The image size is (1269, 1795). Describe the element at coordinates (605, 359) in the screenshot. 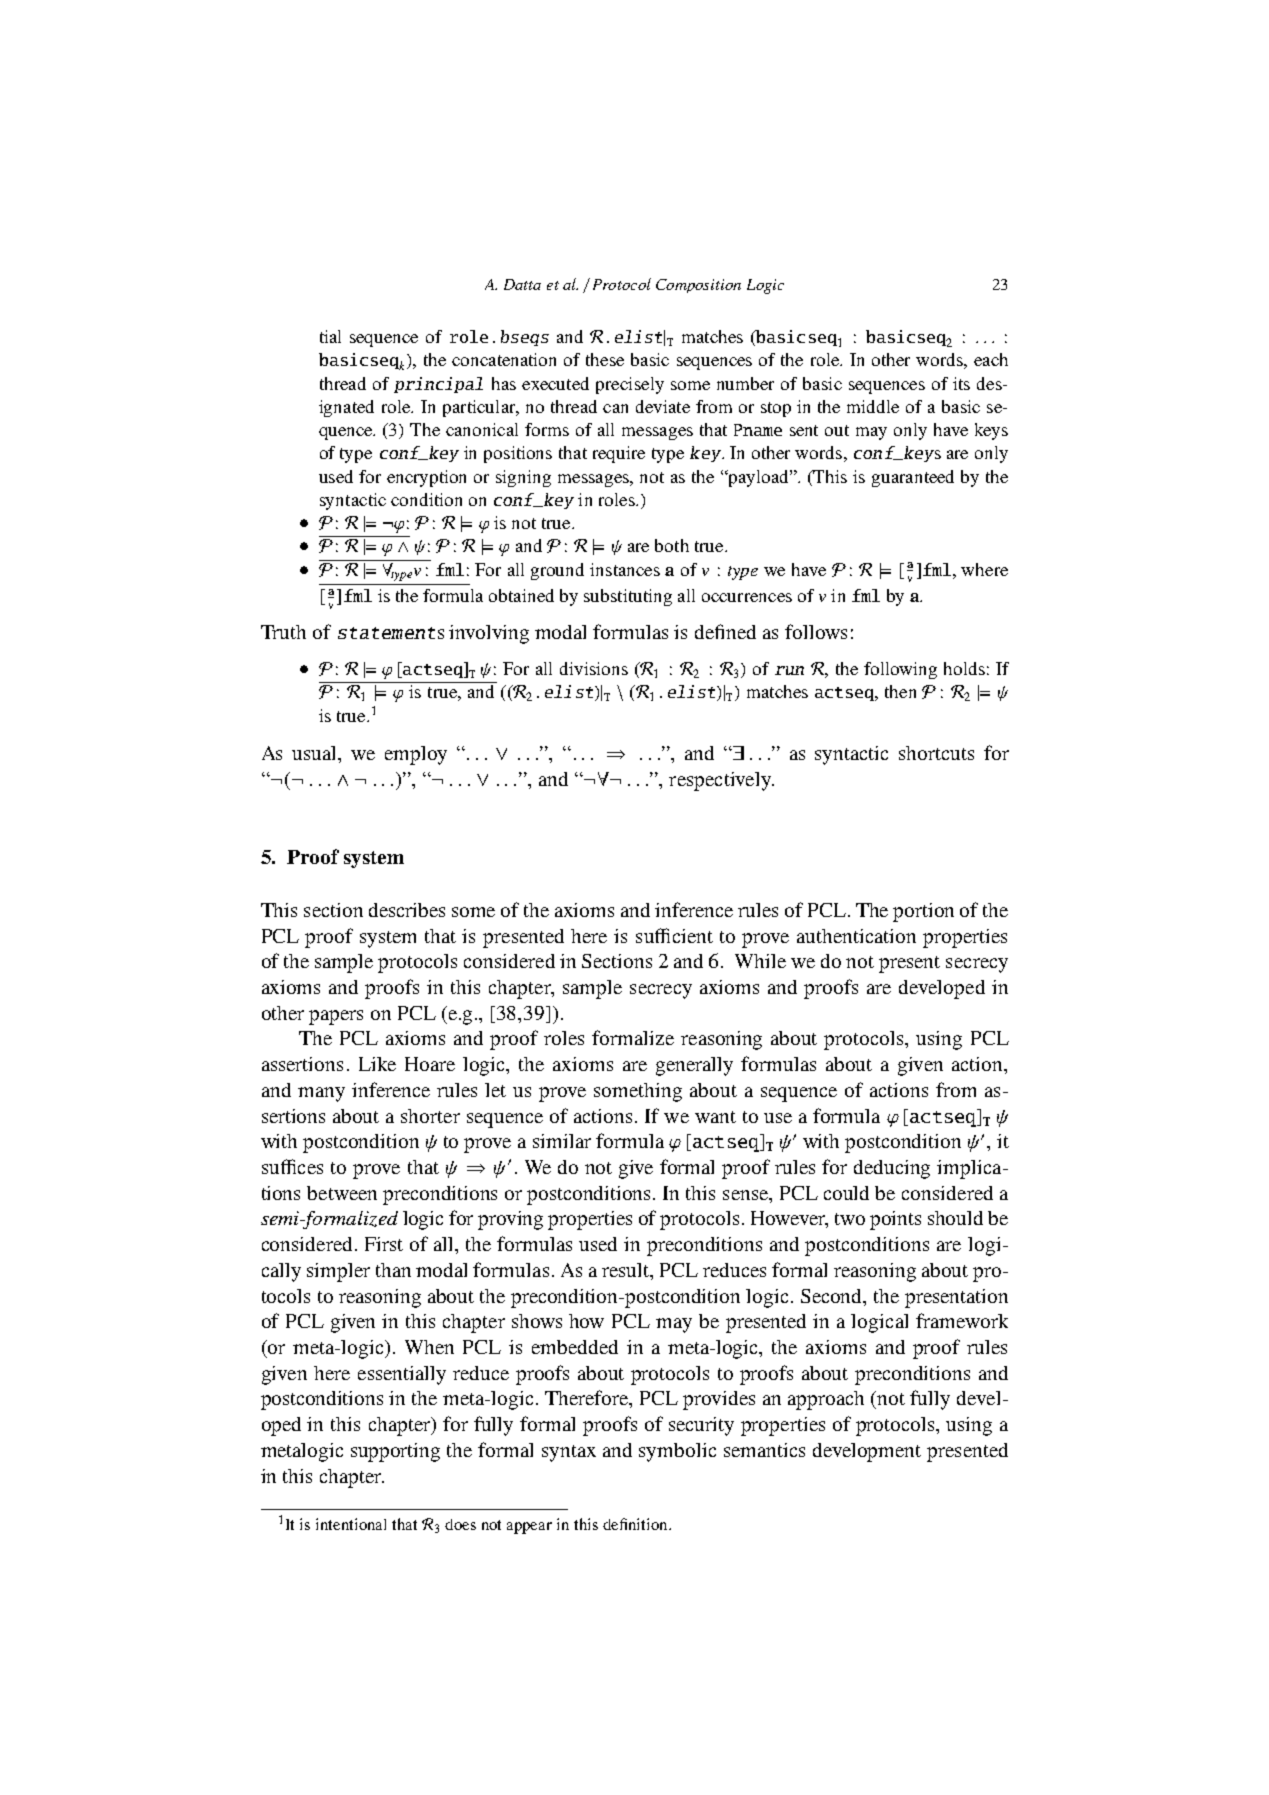

I see `these` at that location.
